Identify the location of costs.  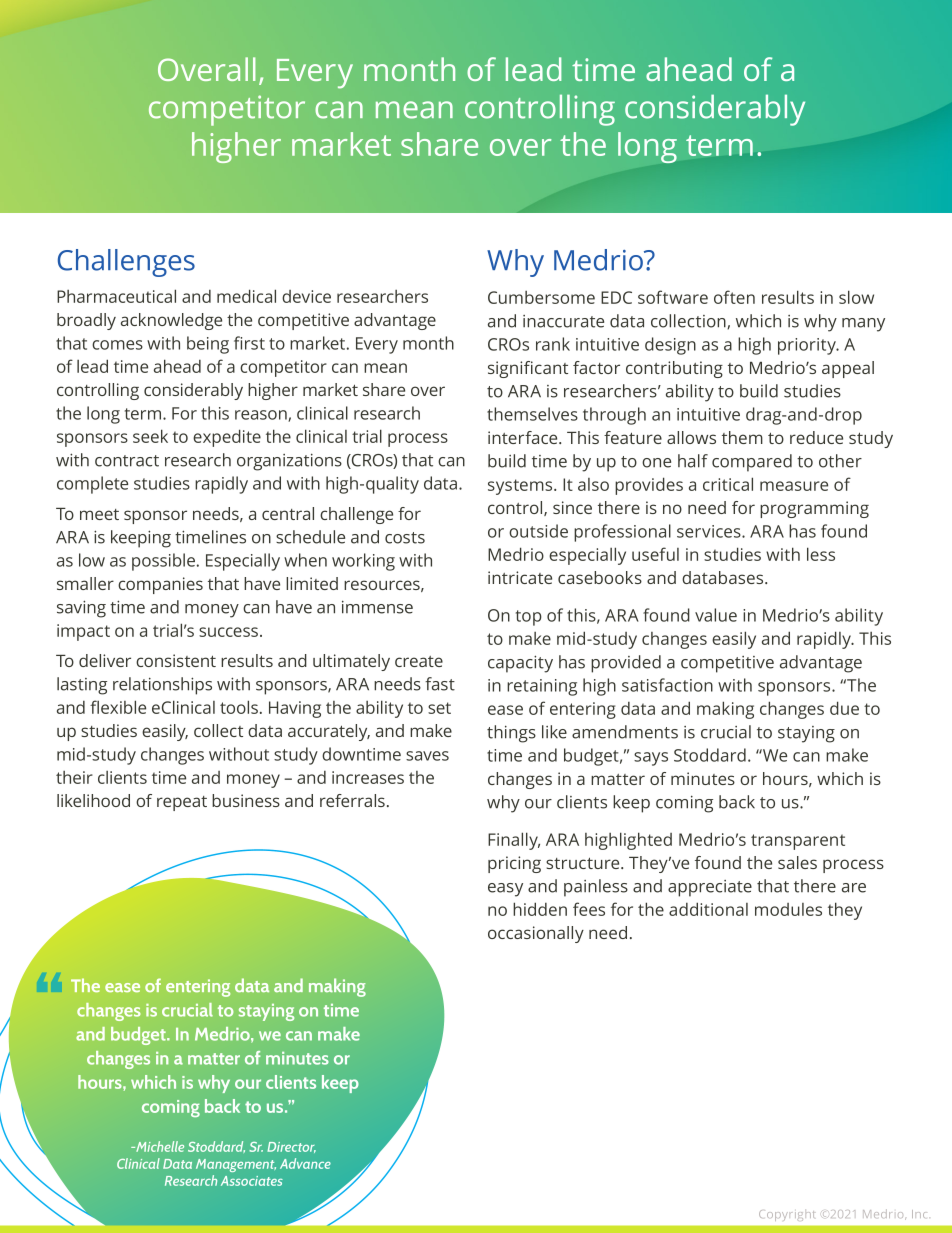
(405, 538).
